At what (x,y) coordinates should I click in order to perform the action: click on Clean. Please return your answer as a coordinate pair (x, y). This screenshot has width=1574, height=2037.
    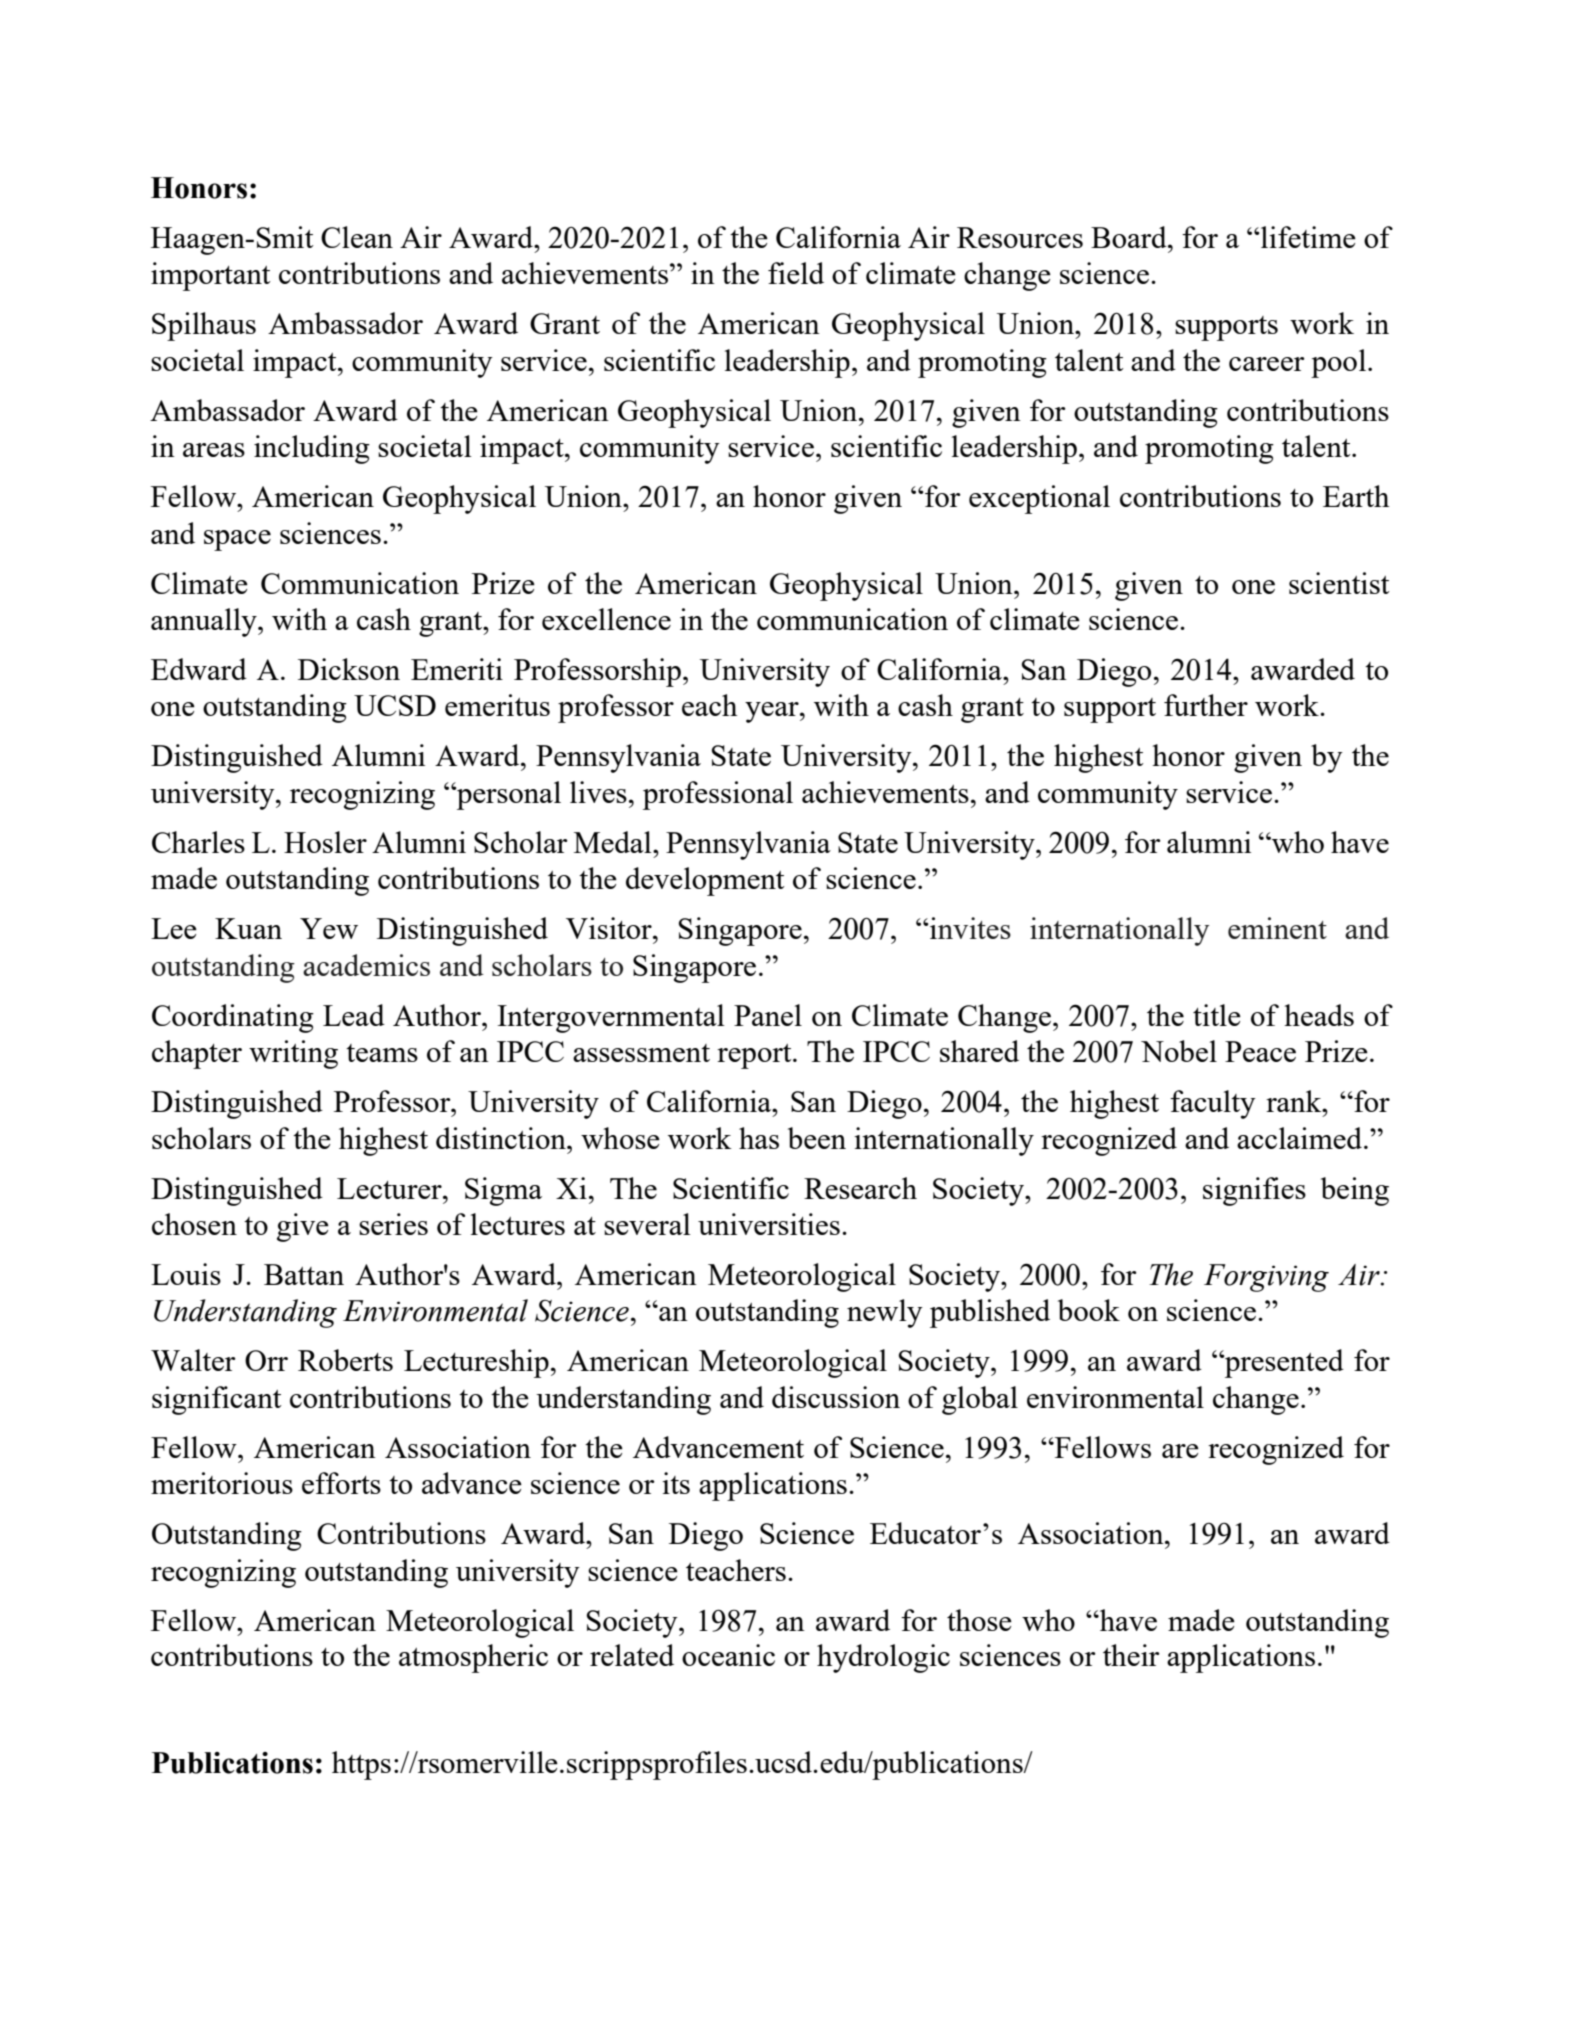
    Looking at the image, I should click on (357, 237).
